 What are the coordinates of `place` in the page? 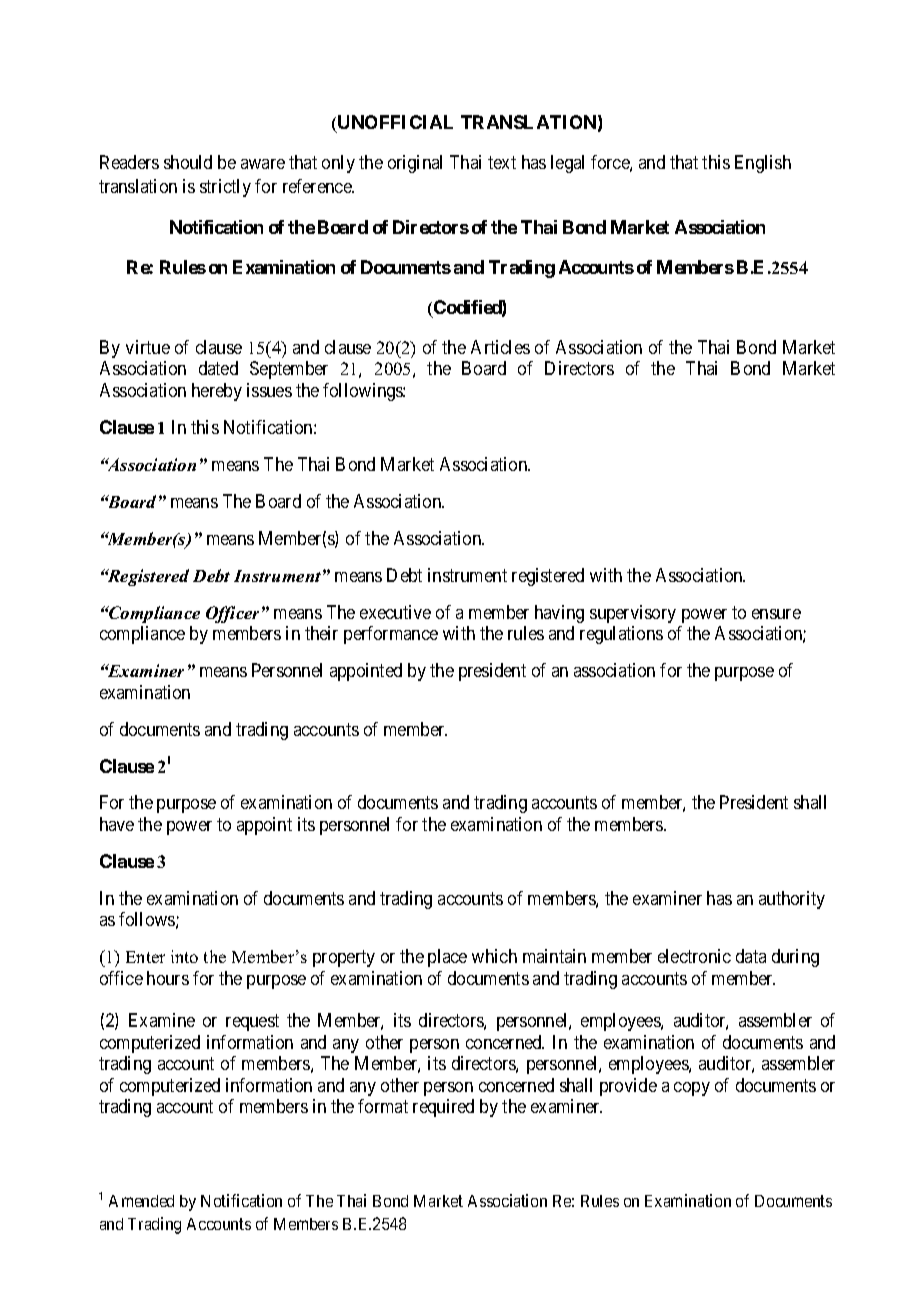 It's located at (447, 958).
